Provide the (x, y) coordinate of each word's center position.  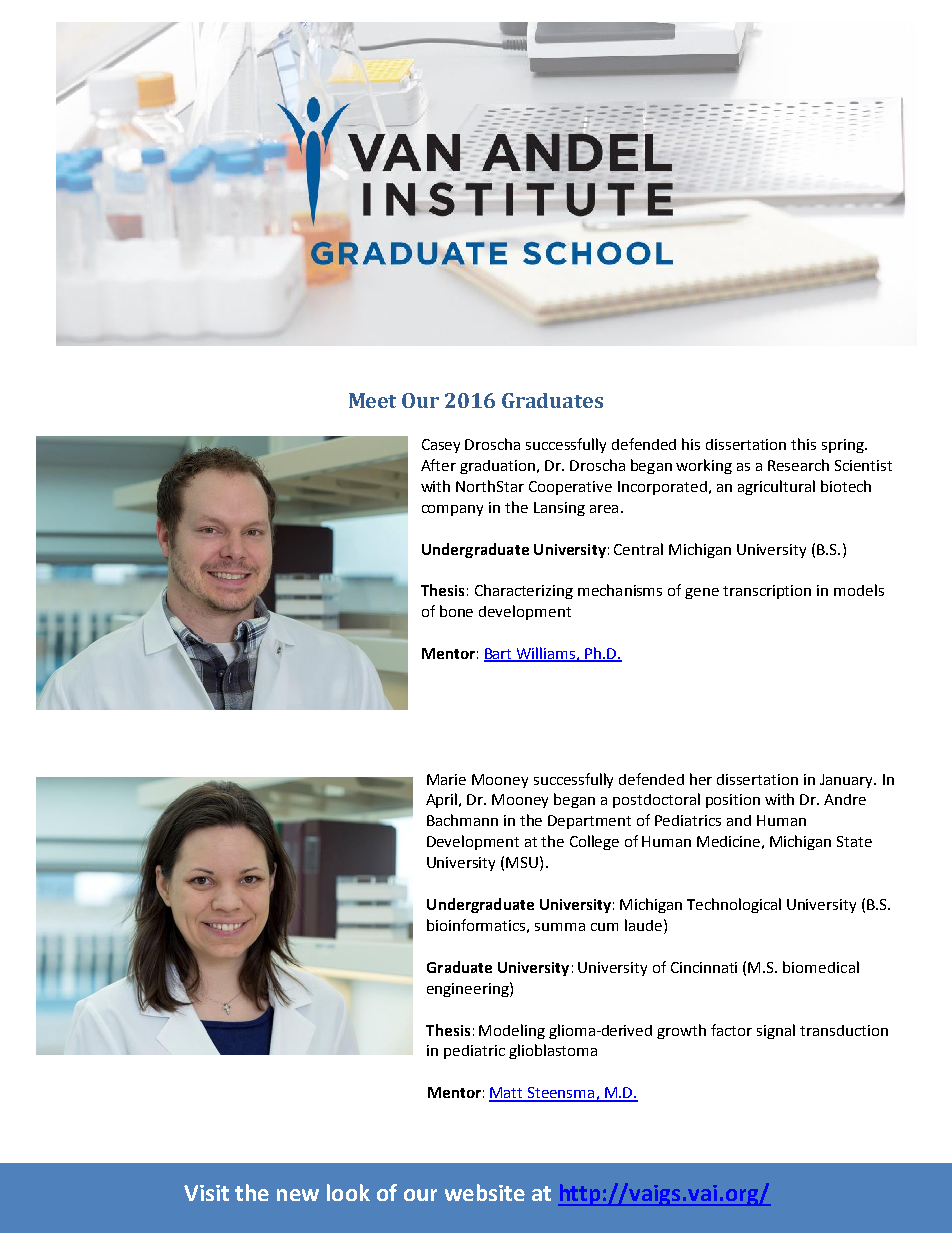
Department (589, 822)
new (298, 1195)
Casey (441, 446)
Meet (372, 400)
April (443, 800)
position (733, 801)
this (803, 444)
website (485, 1192)
